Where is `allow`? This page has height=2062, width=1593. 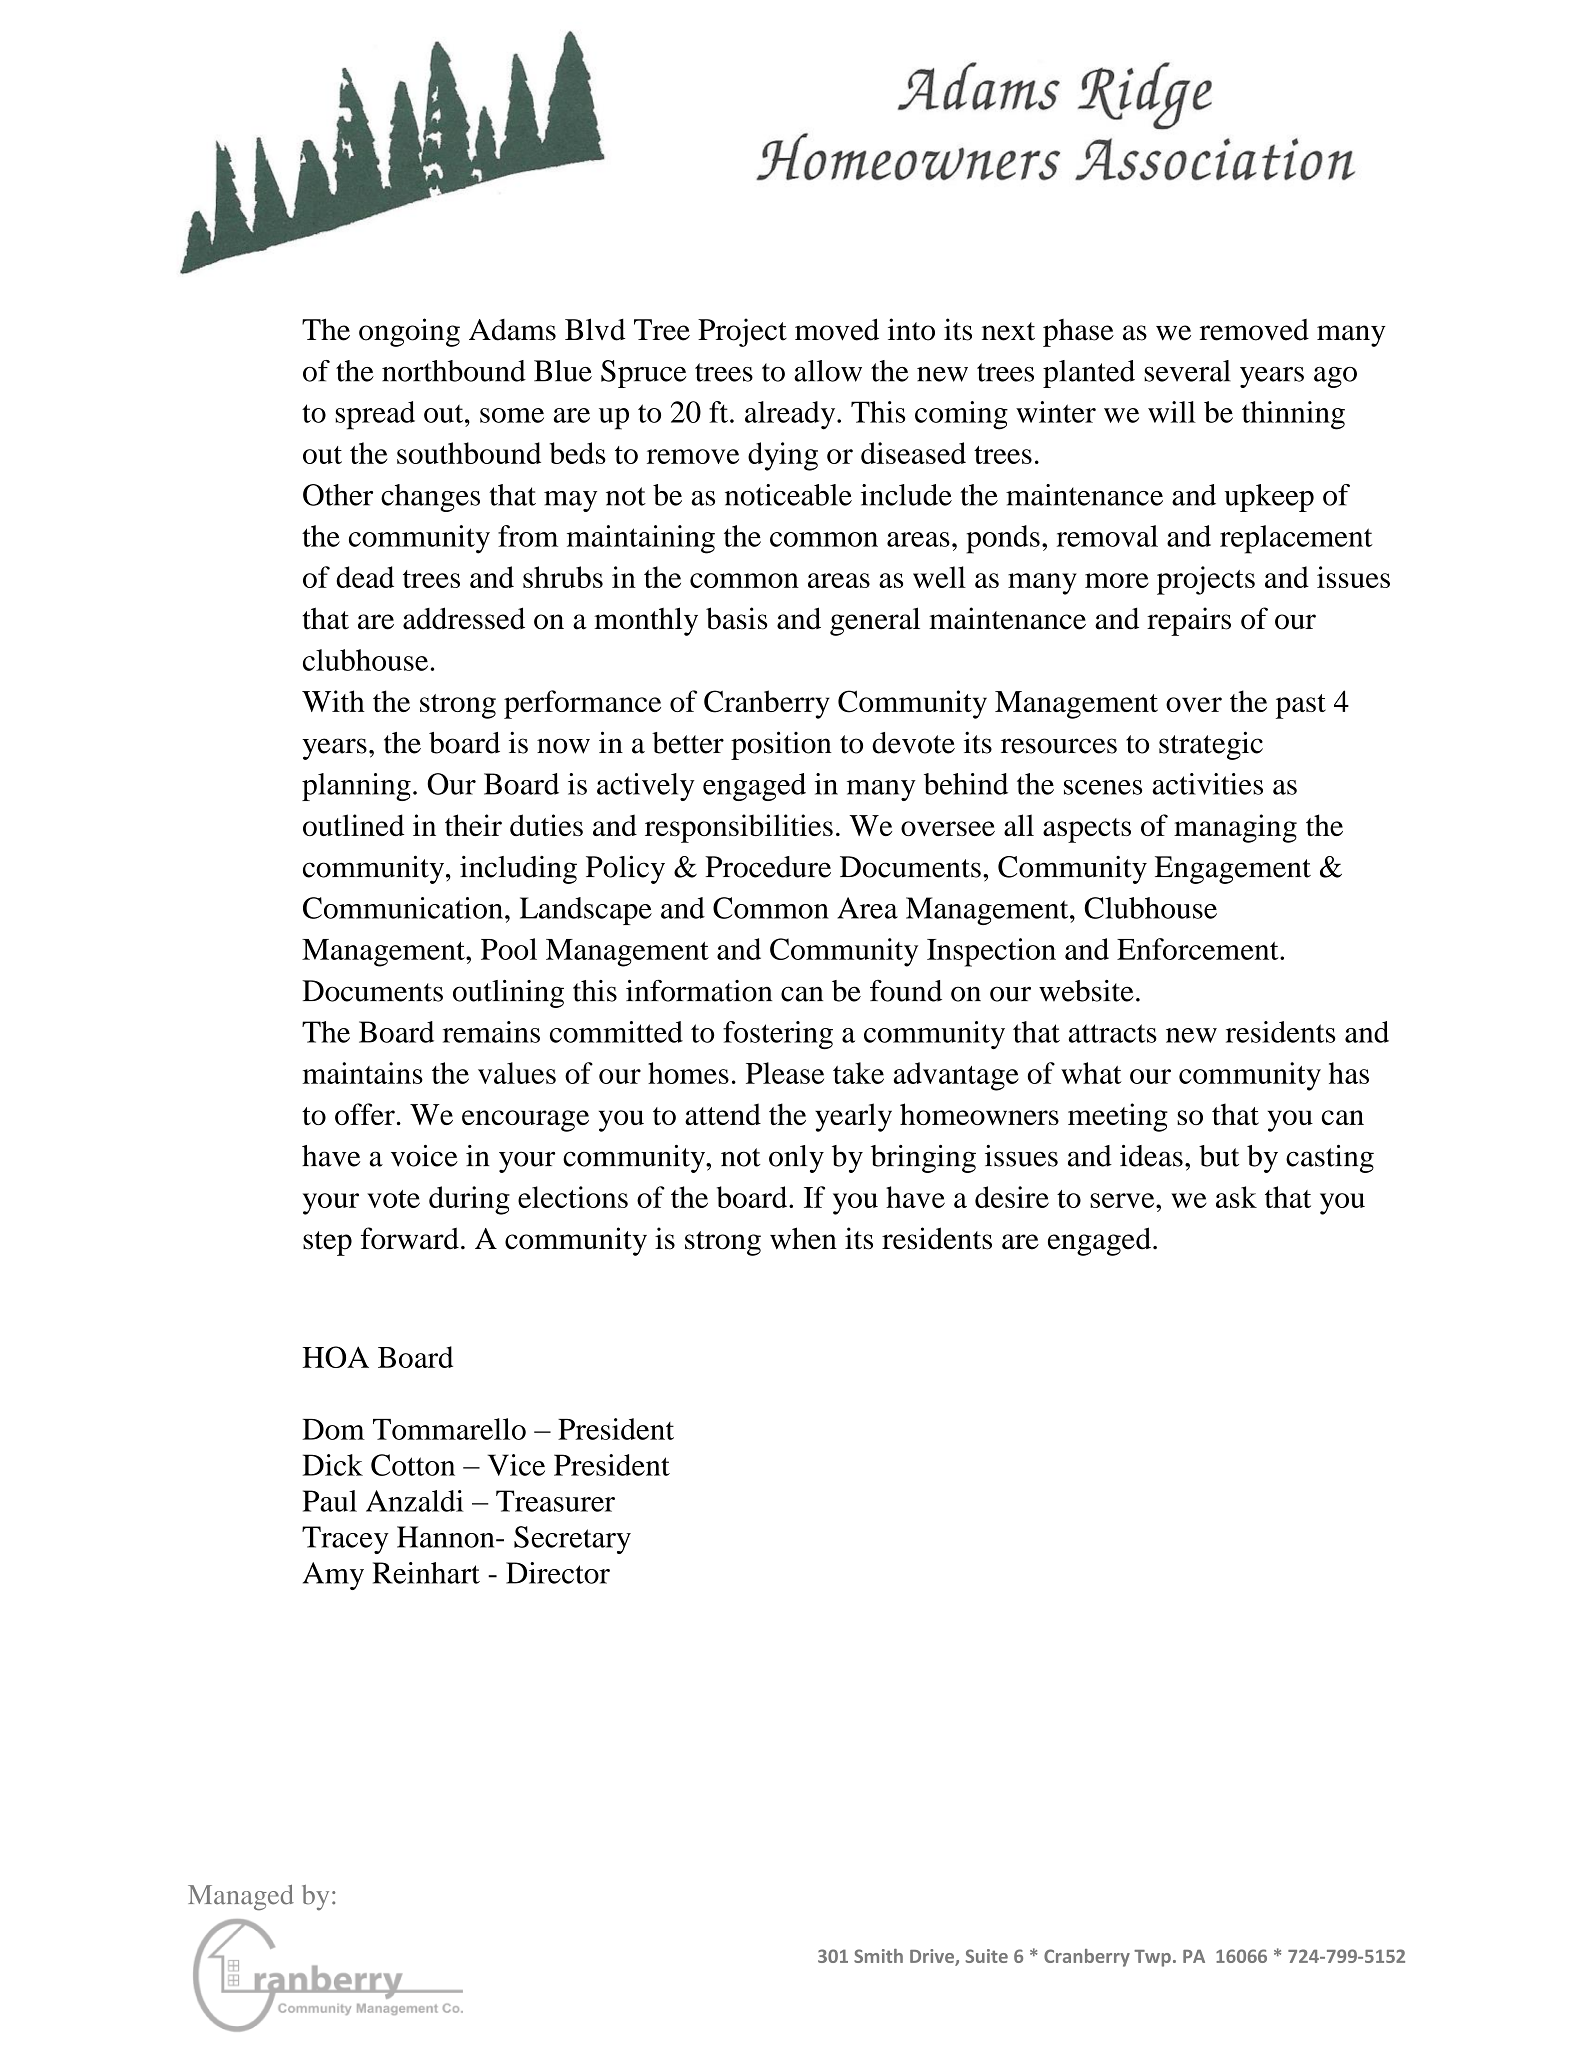 allow is located at coordinates (828, 371).
